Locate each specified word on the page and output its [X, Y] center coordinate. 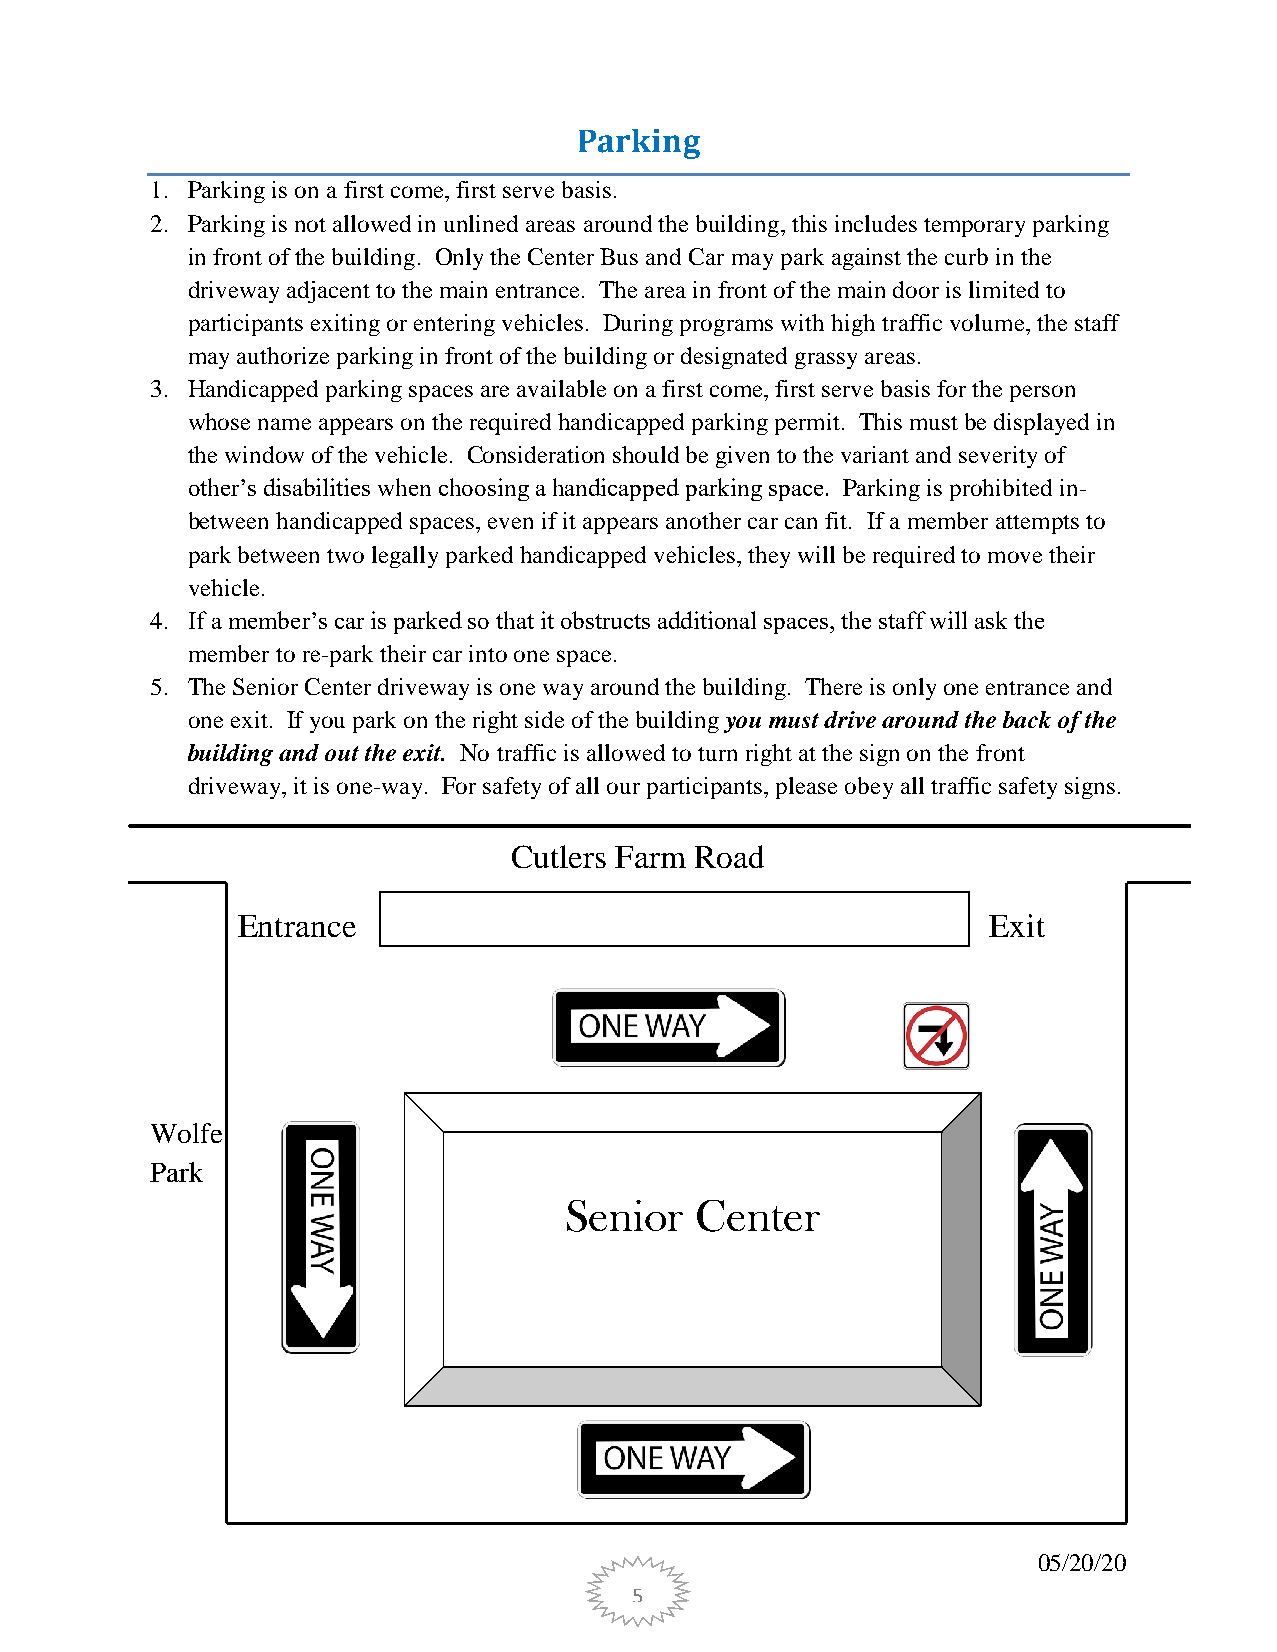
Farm [650, 857]
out [342, 753]
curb [966, 256]
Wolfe [186, 1133]
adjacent [328, 292]
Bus [619, 256]
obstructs [605, 620]
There [833, 686]
